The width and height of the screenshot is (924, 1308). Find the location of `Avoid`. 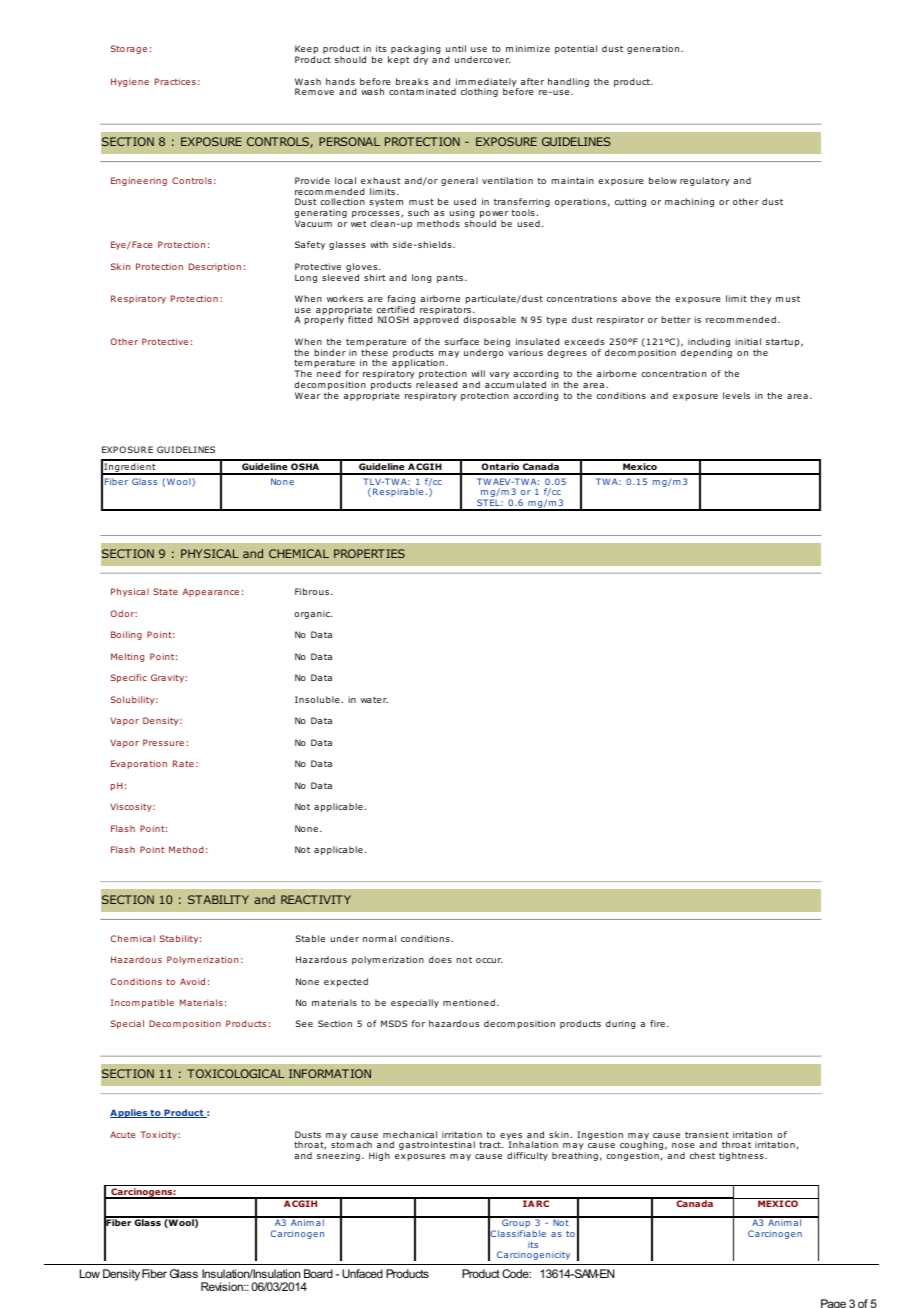

Avoid is located at coordinates (192, 981).
